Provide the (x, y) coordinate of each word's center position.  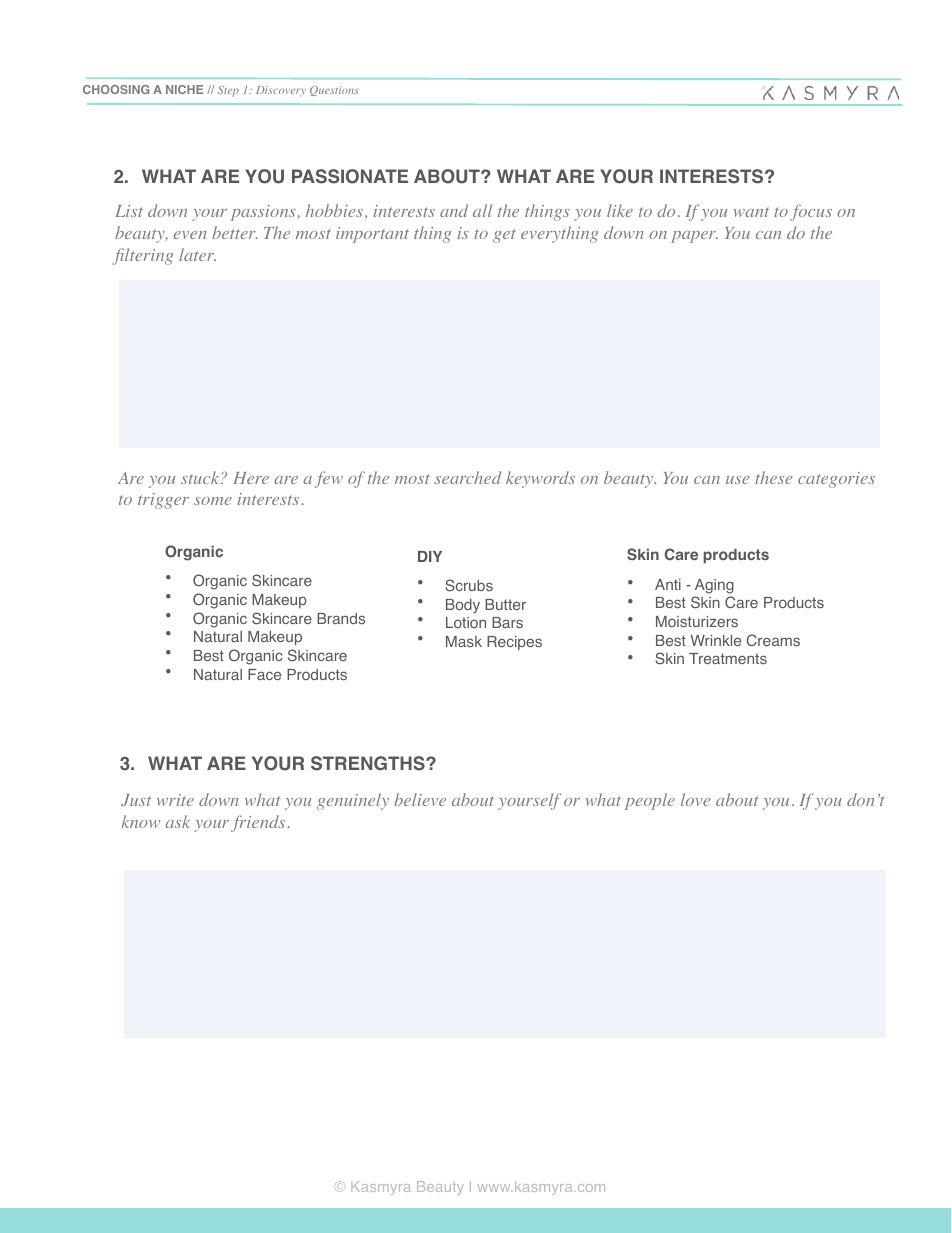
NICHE (184, 89)
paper (694, 237)
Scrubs (469, 585)
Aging (714, 586)
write (175, 800)
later (197, 254)
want (751, 212)
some (213, 501)
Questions (334, 91)
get (504, 236)
